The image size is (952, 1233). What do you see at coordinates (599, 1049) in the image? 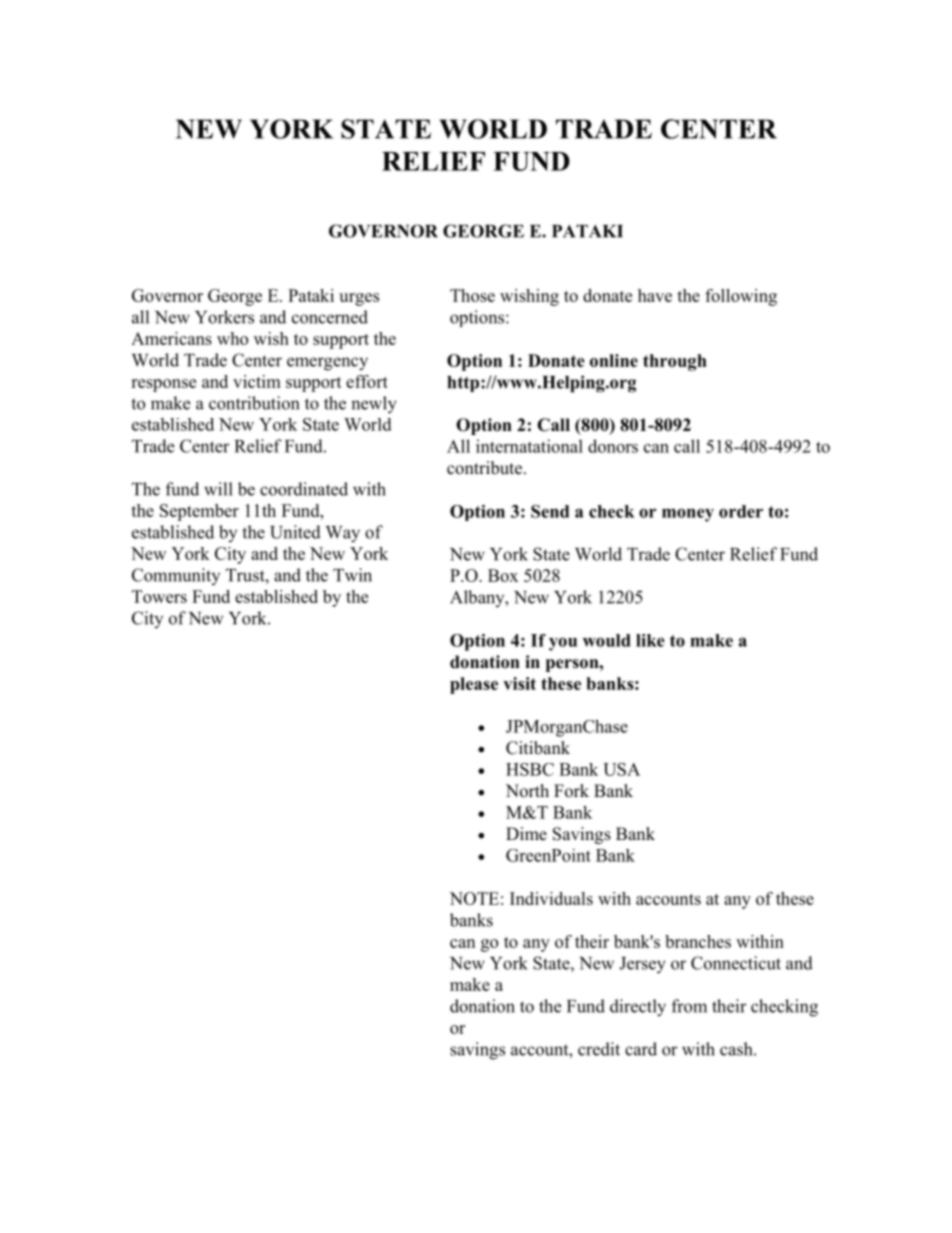
I see `credit` at bounding box center [599, 1049].
